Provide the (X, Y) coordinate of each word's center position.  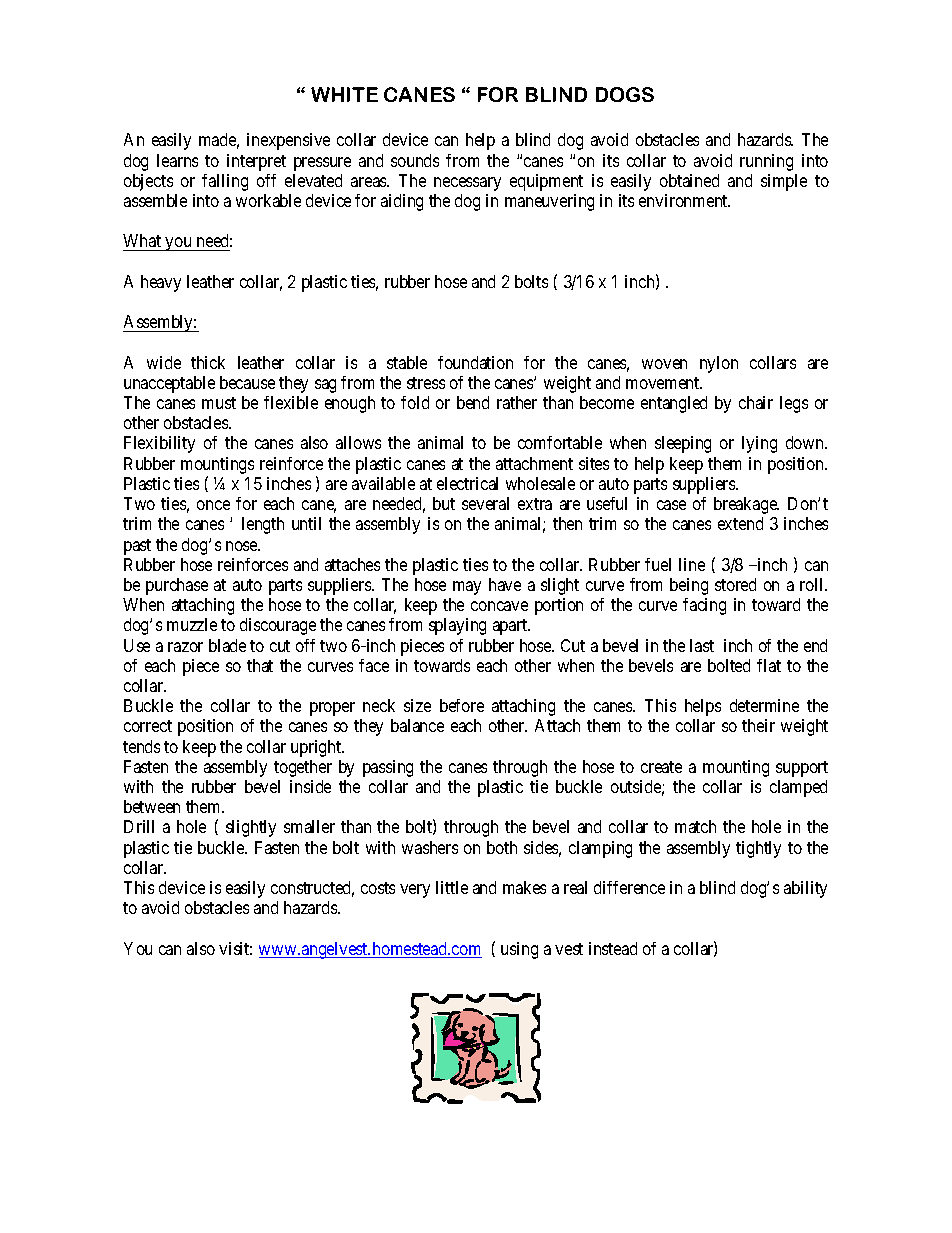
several (485, 503)
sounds (415, 160)
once (213, 505)
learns (177, 160)
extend (740, 523)
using (519, 950)
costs (378, 888)
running (766, 162)
